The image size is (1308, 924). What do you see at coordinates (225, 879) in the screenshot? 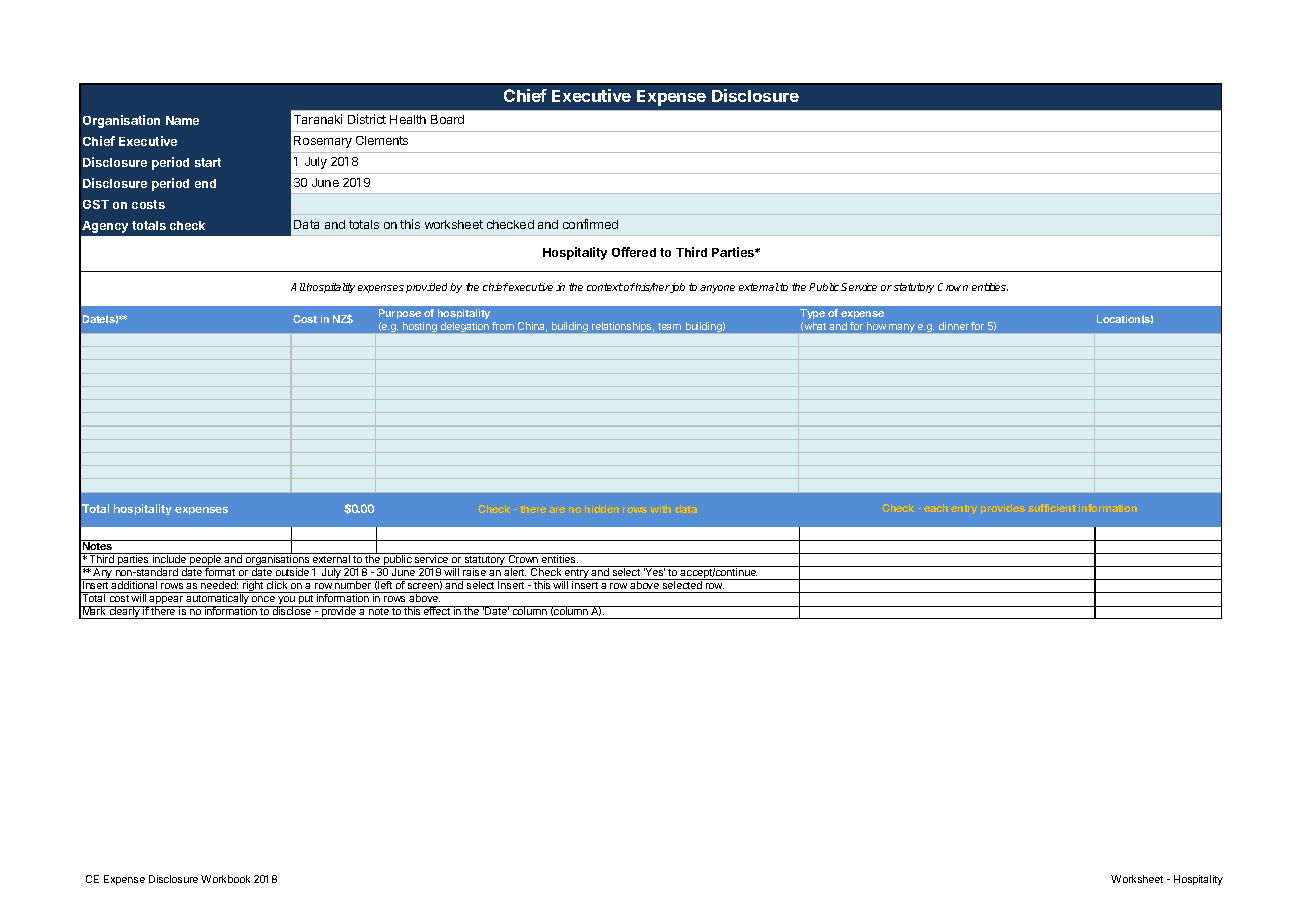
I see `Workbook` at bounding box center [225, 879].
